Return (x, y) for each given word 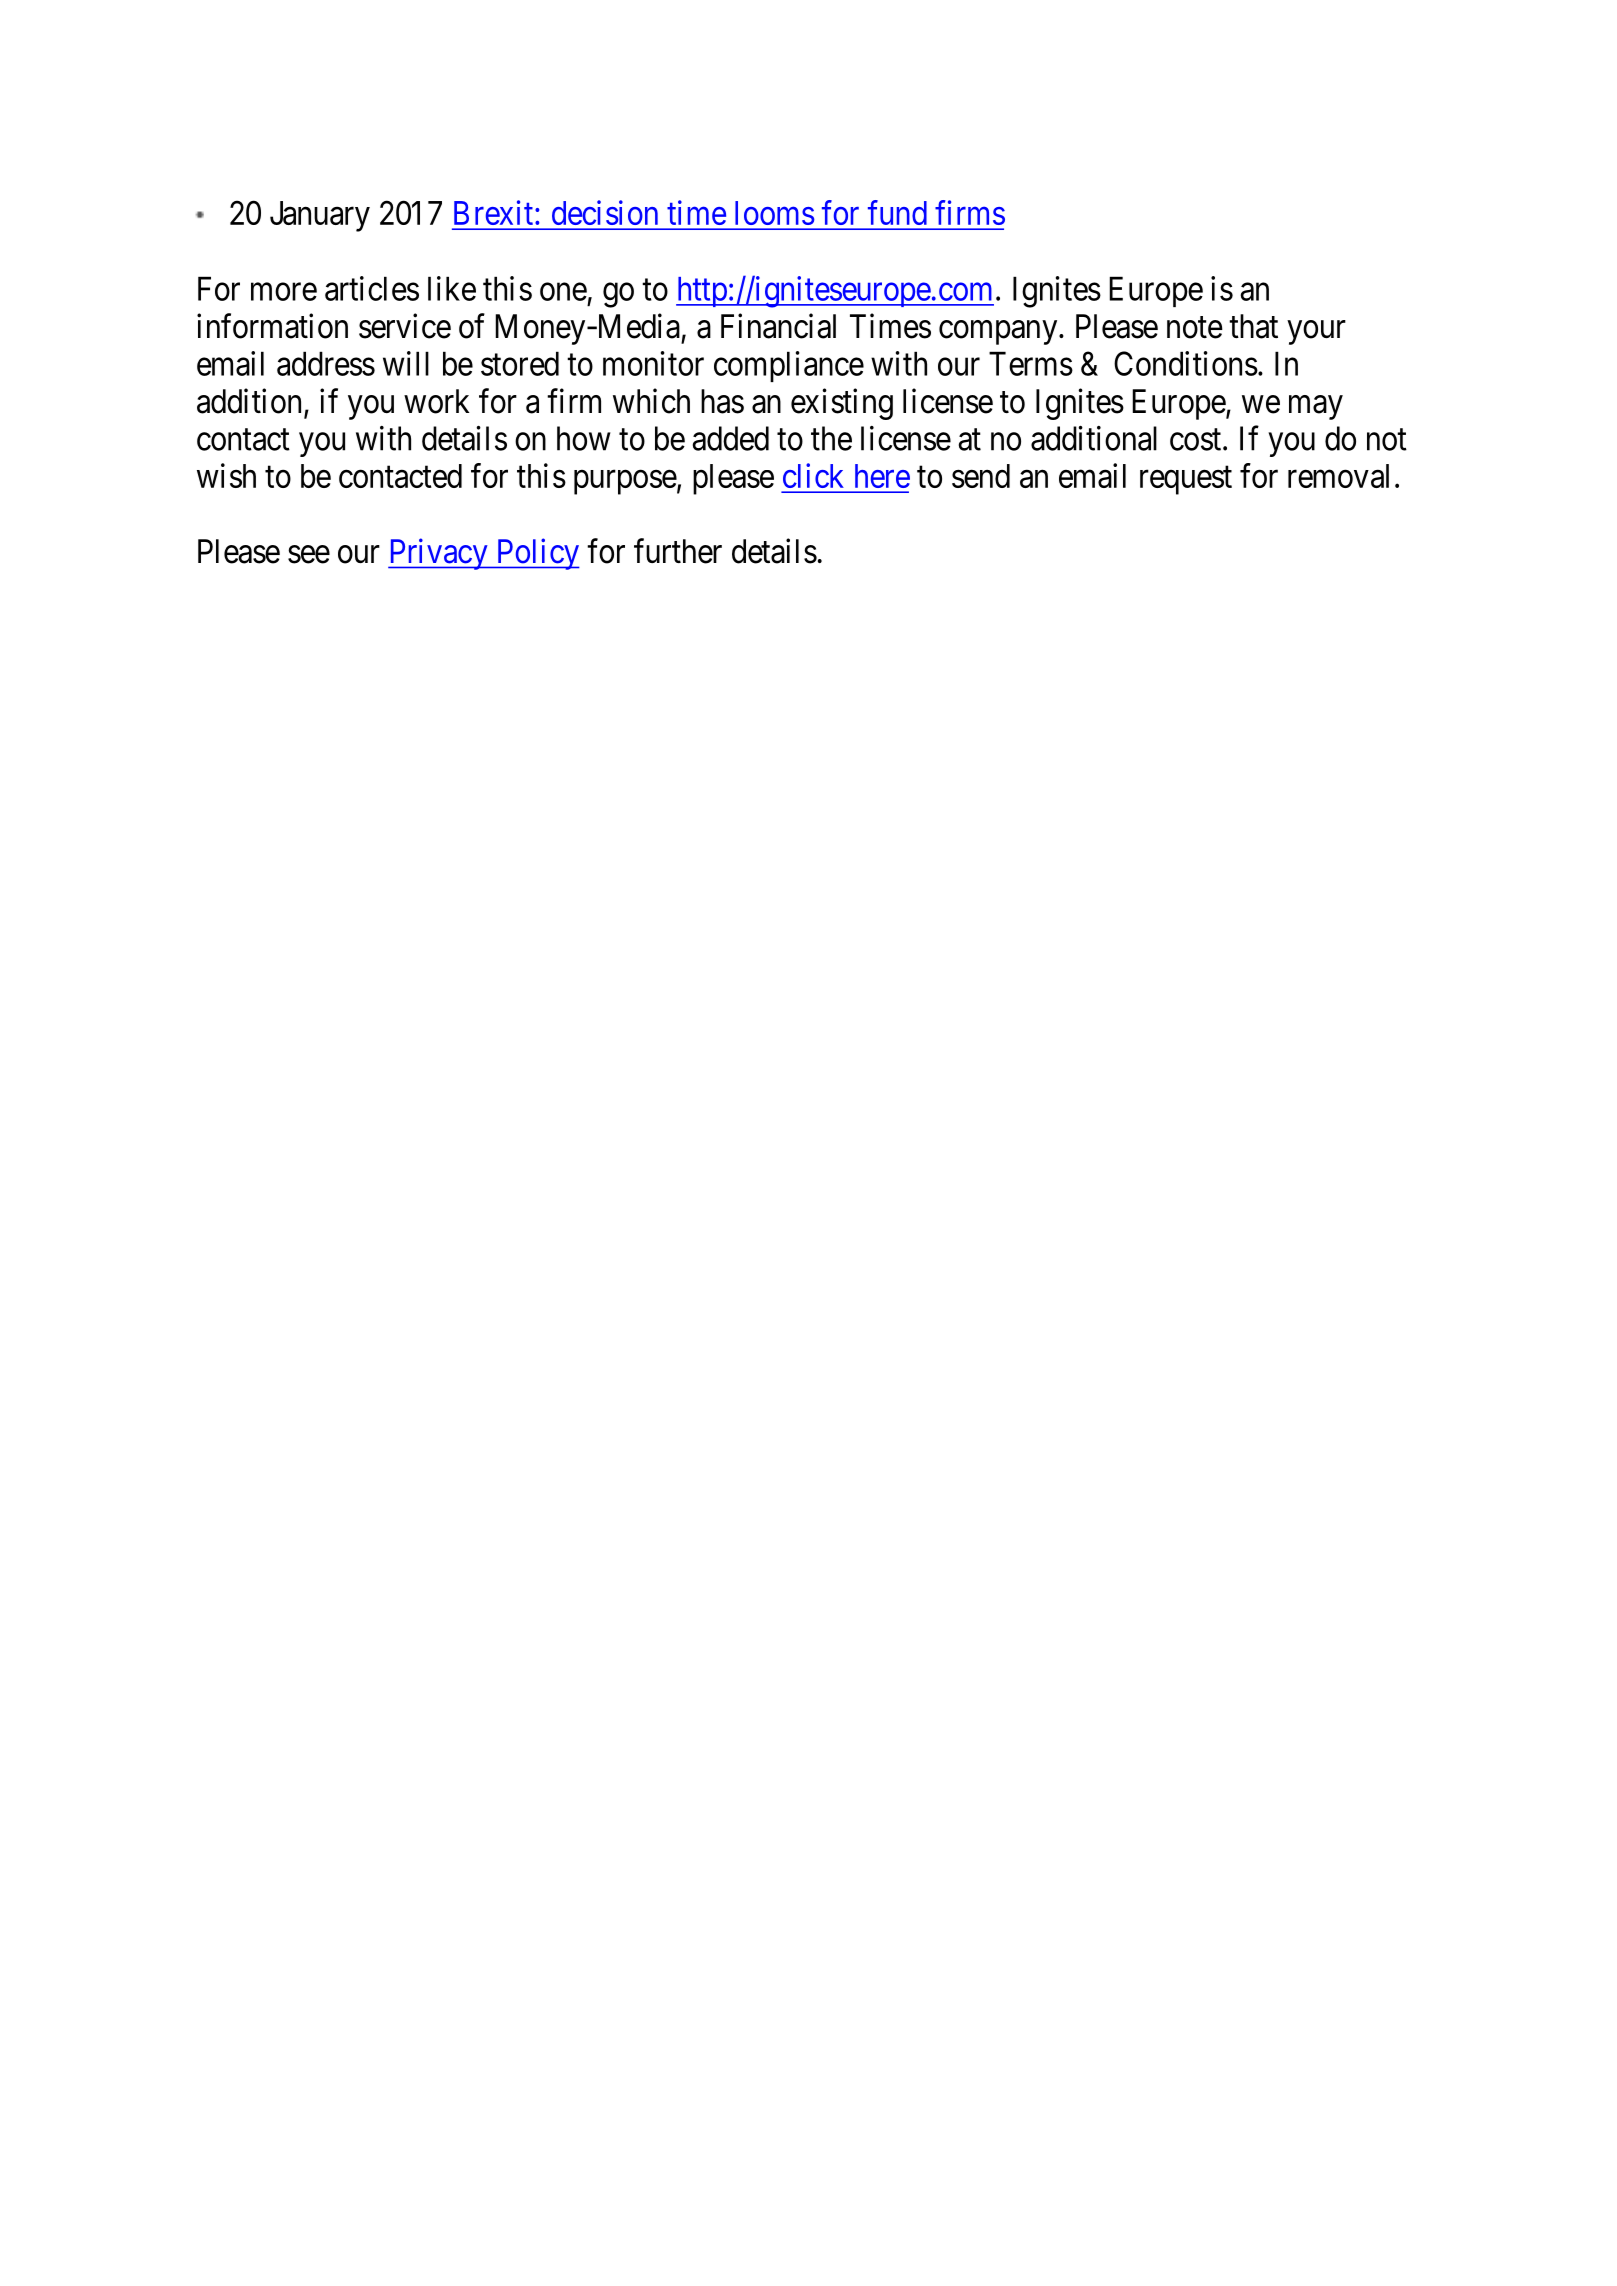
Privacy (439, 554)
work (436, 401)
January (320, 216)
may (1316, 407)
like (452, 288)
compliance (789, 366)
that (1253, 326)
